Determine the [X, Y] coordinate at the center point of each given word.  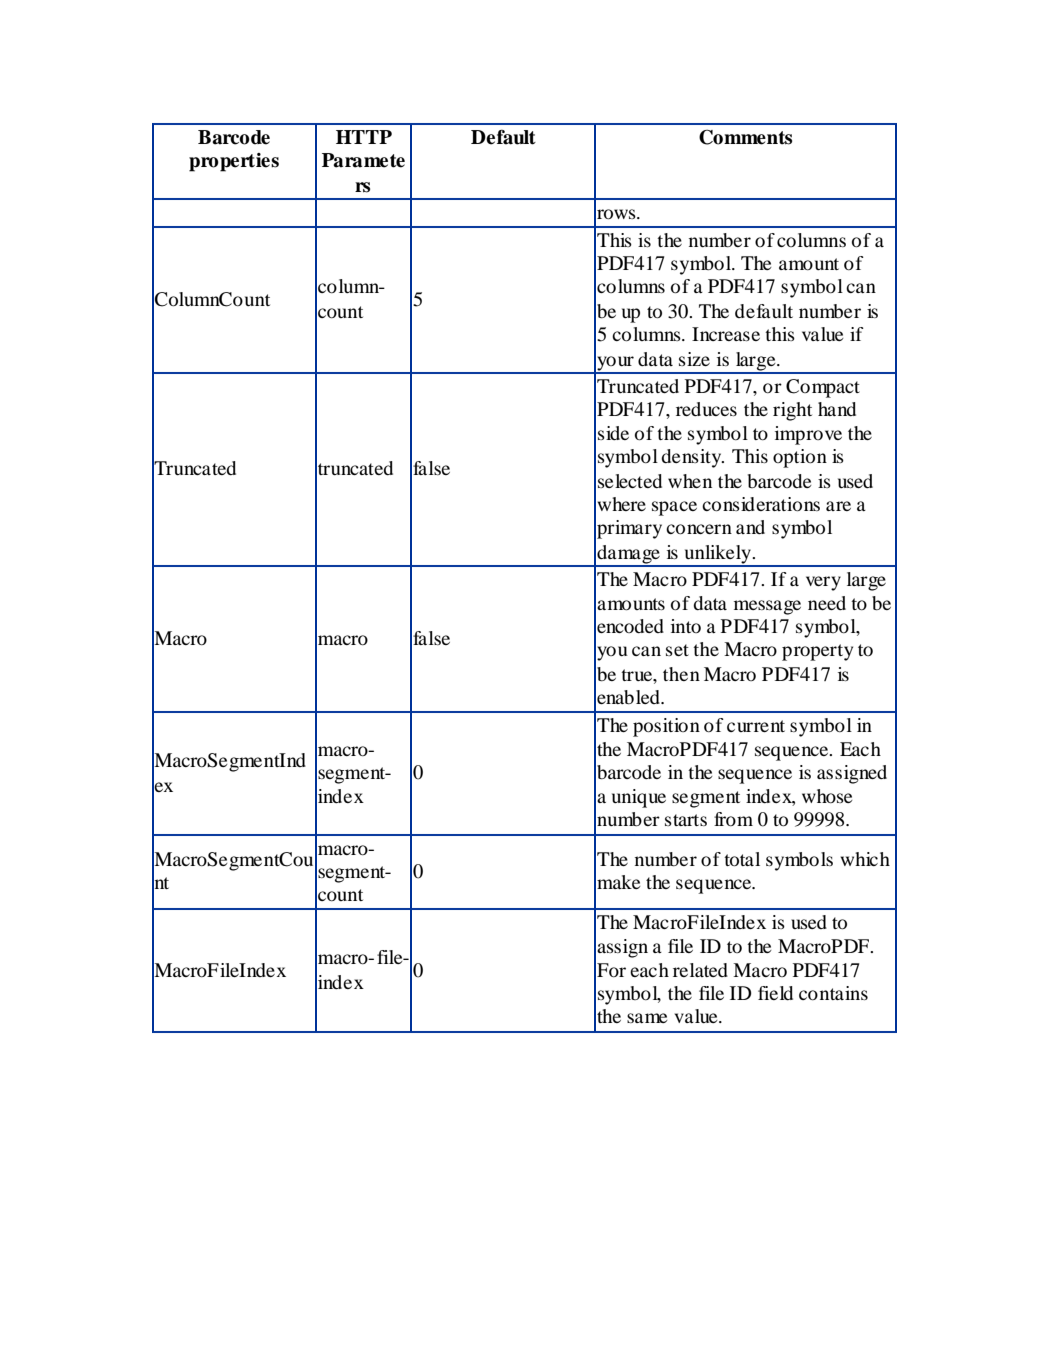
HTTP [364, 137]
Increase [726, 334]
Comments [745, 137]
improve [808, 435]
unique [639, 798]
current [756, 726]
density [692, 458]
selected [630, 481]
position [666, 727]
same [647, 1018]
